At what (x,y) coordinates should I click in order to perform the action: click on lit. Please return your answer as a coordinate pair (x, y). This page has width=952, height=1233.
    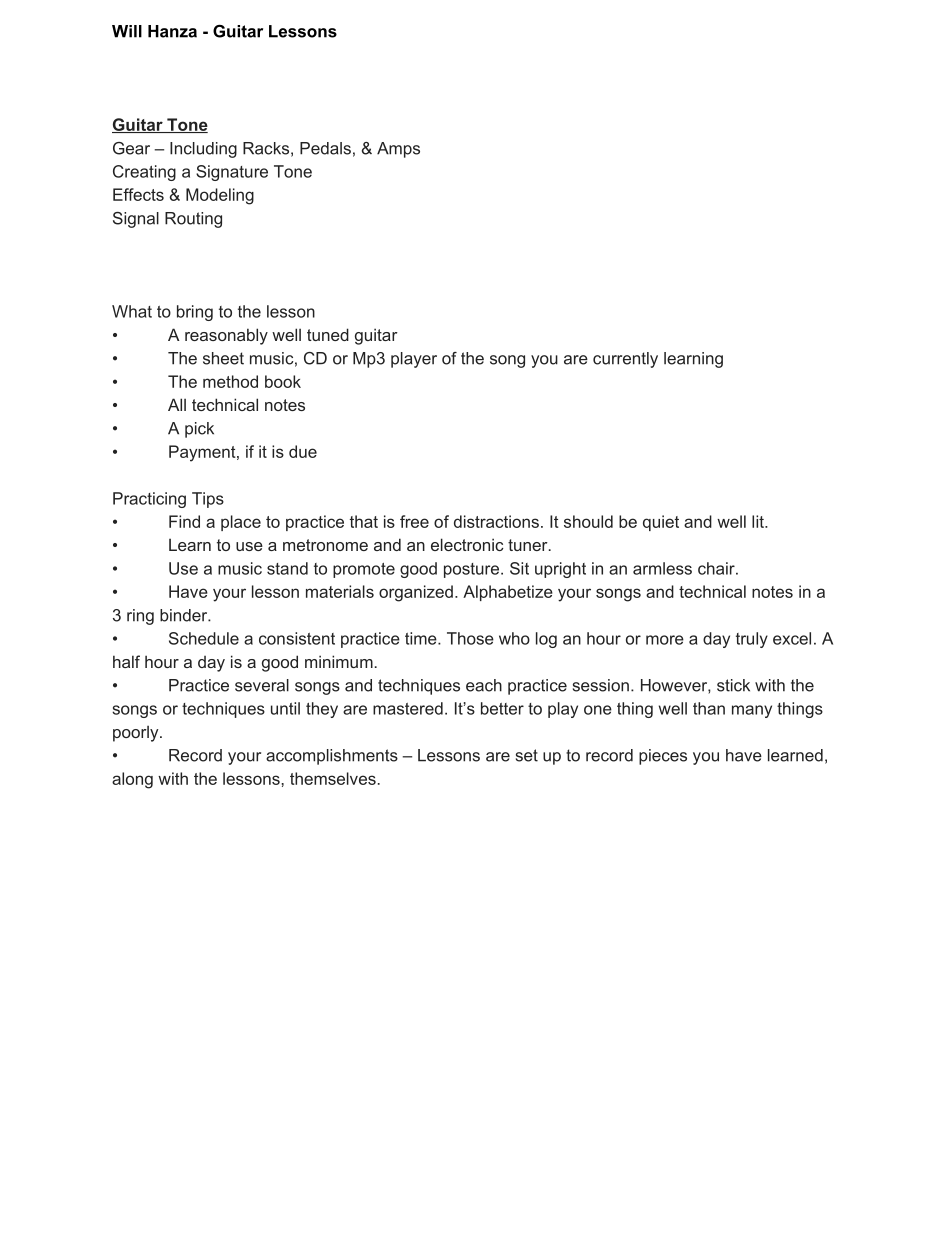
    Looking at the image, I should click on (759, 521).
